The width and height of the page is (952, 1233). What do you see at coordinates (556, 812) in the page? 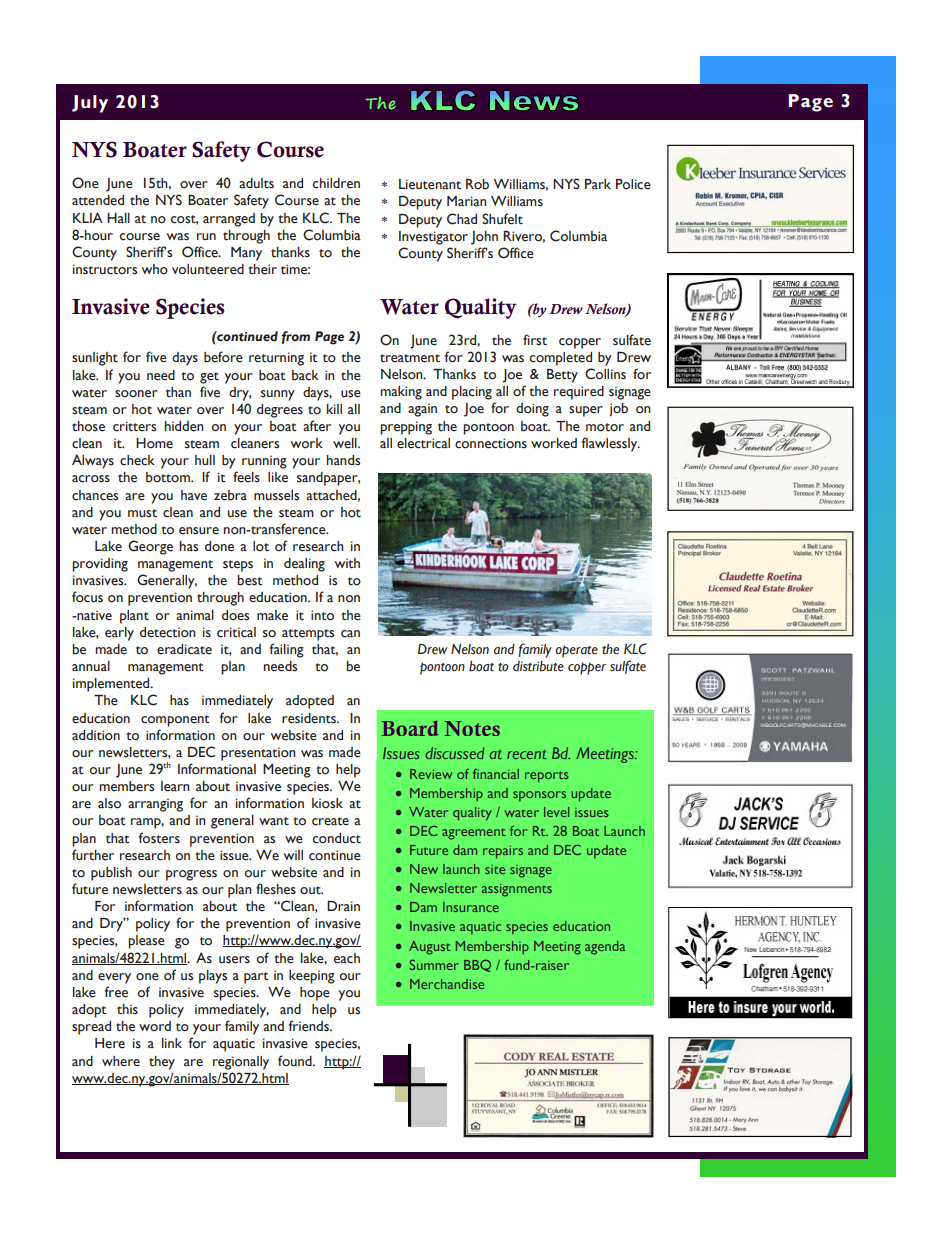
I see `level` at bounding box center [556, 812].
